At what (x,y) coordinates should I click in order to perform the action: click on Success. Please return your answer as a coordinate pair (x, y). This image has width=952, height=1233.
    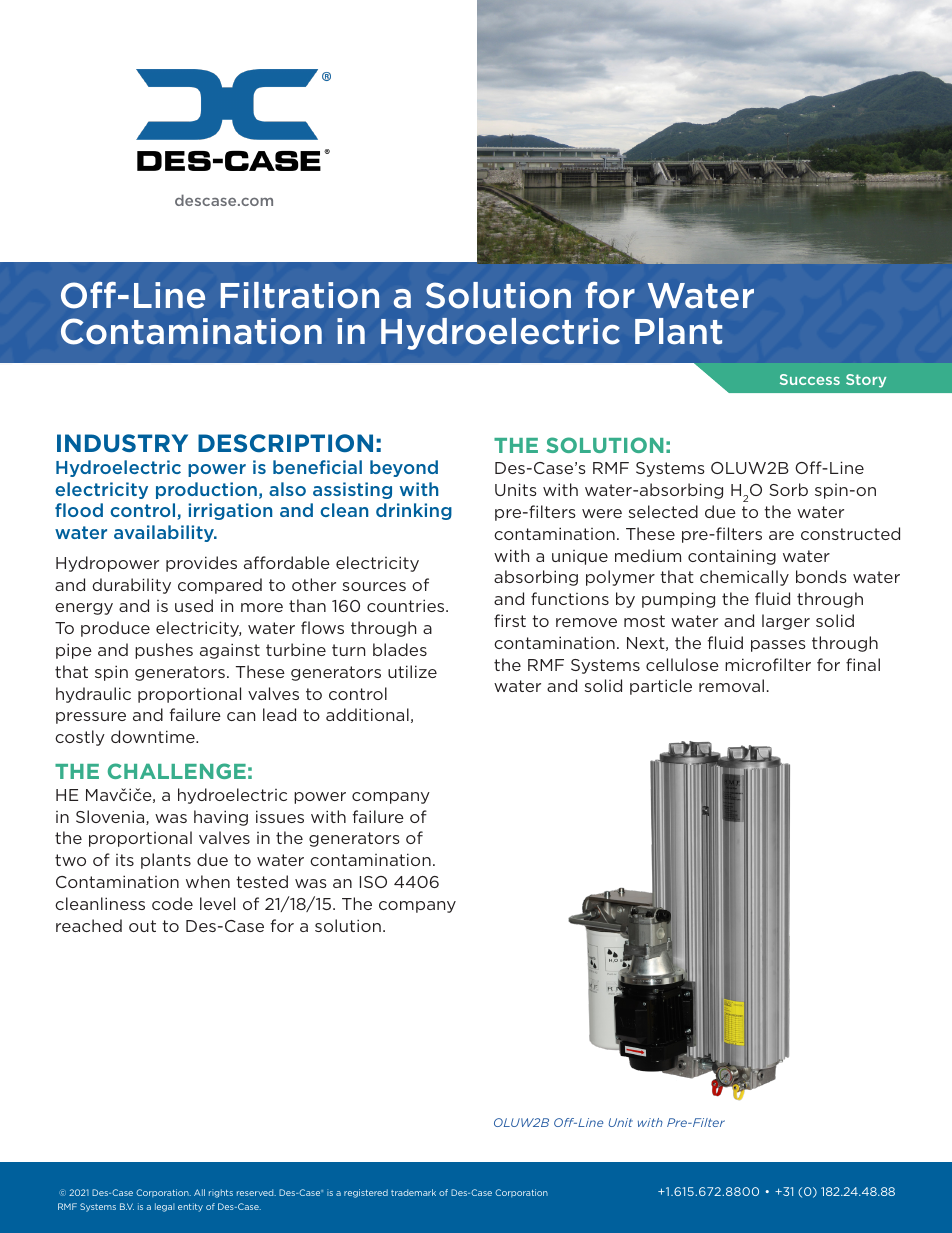
    Looking at the image, I should click on (810, 379).
